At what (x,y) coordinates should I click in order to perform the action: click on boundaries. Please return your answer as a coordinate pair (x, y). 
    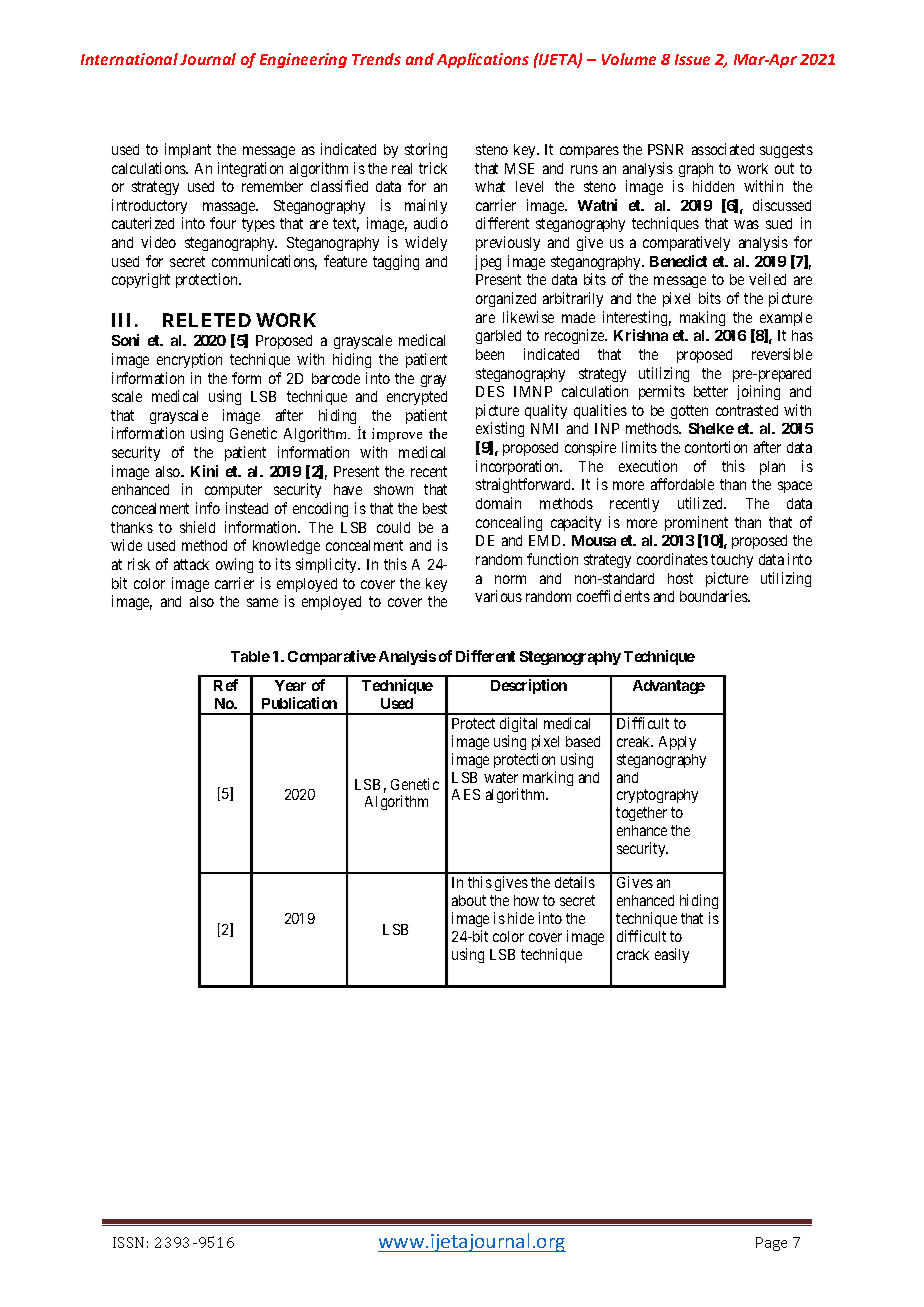
    Looking at the image, I should click on (714, 596).
